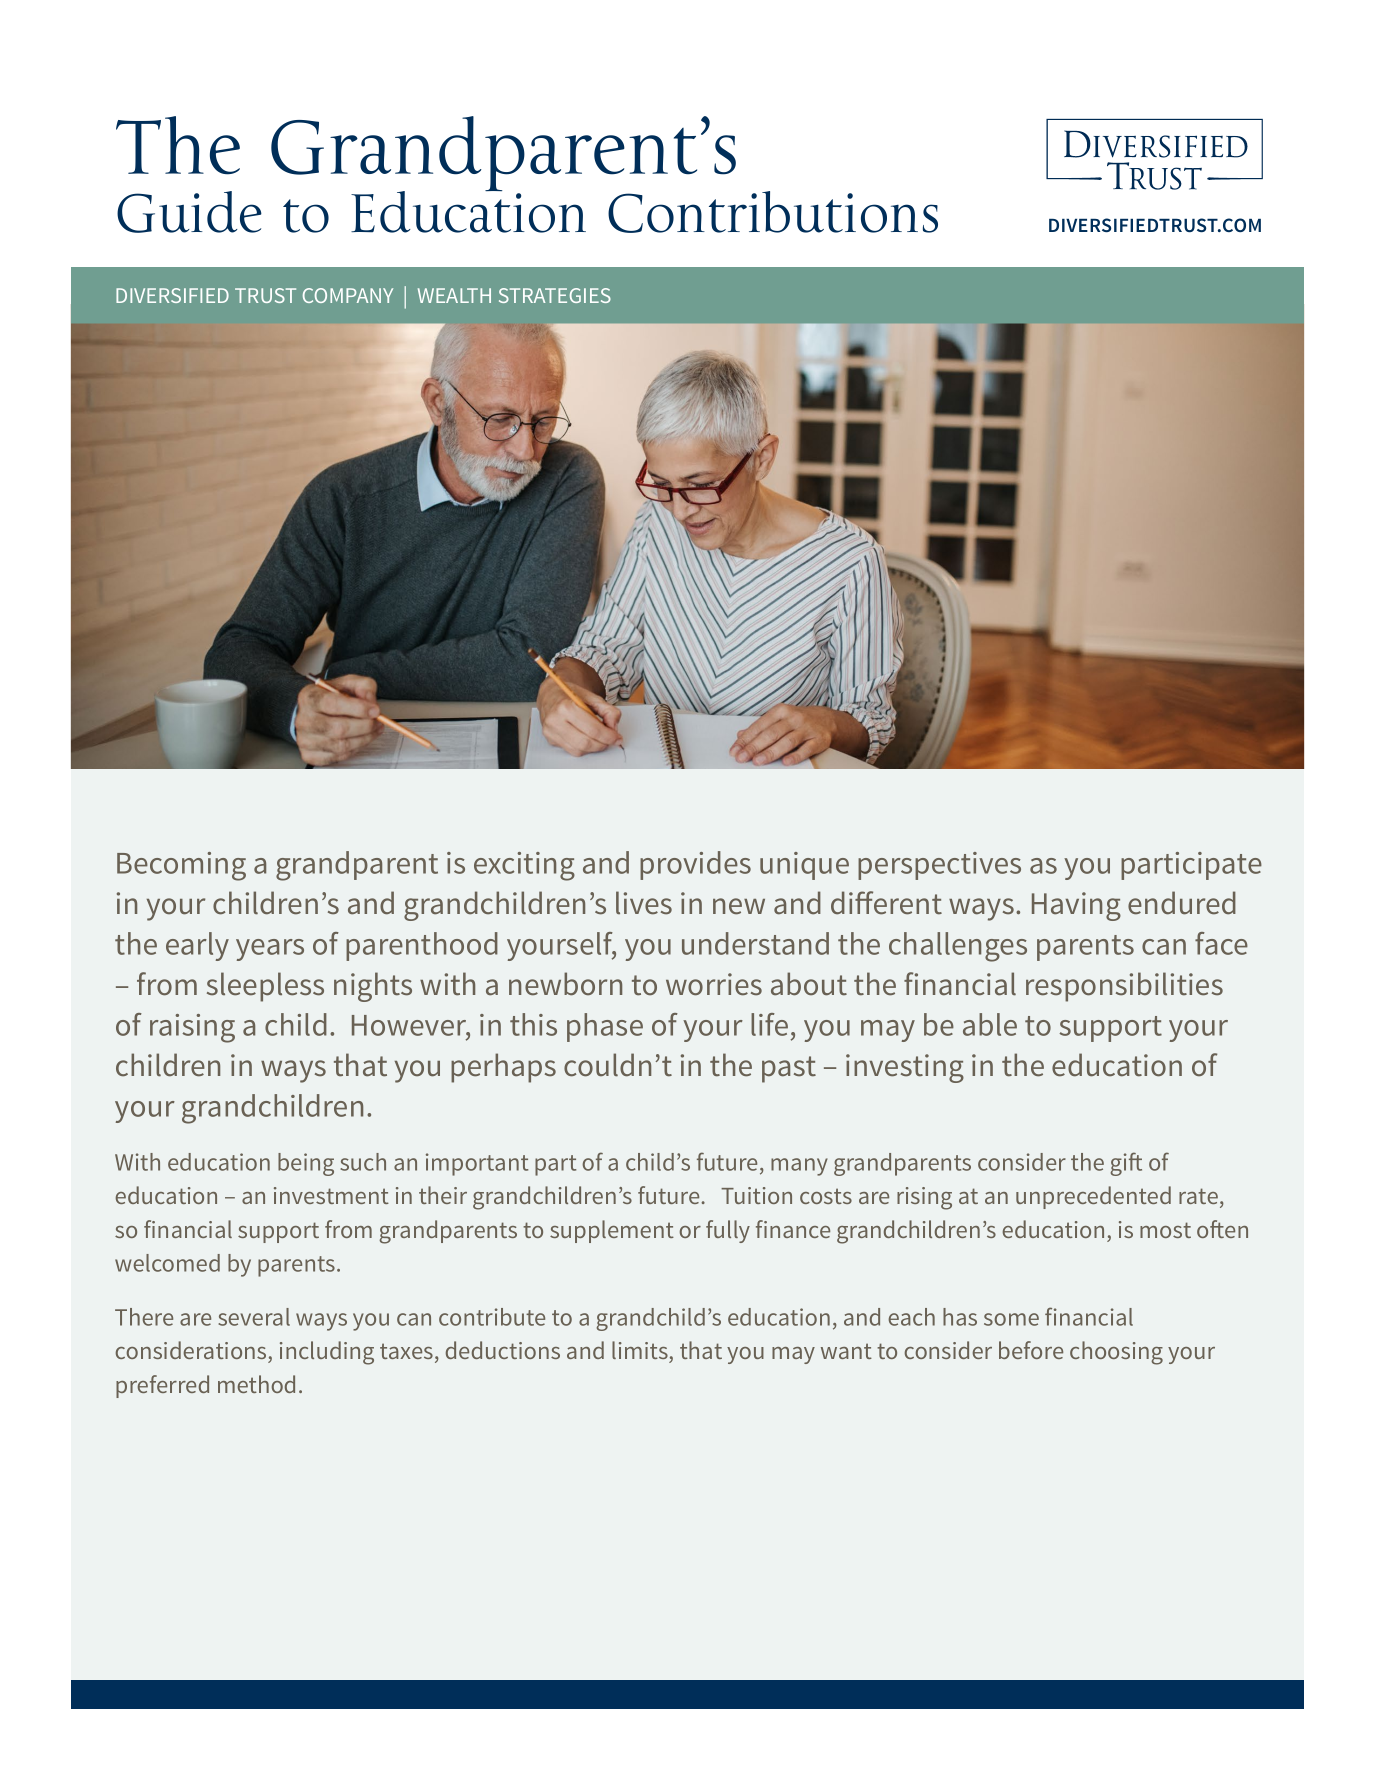 The width and height of the document is (1375, 1780). I want to click on perspectives, so click(939, 866).
